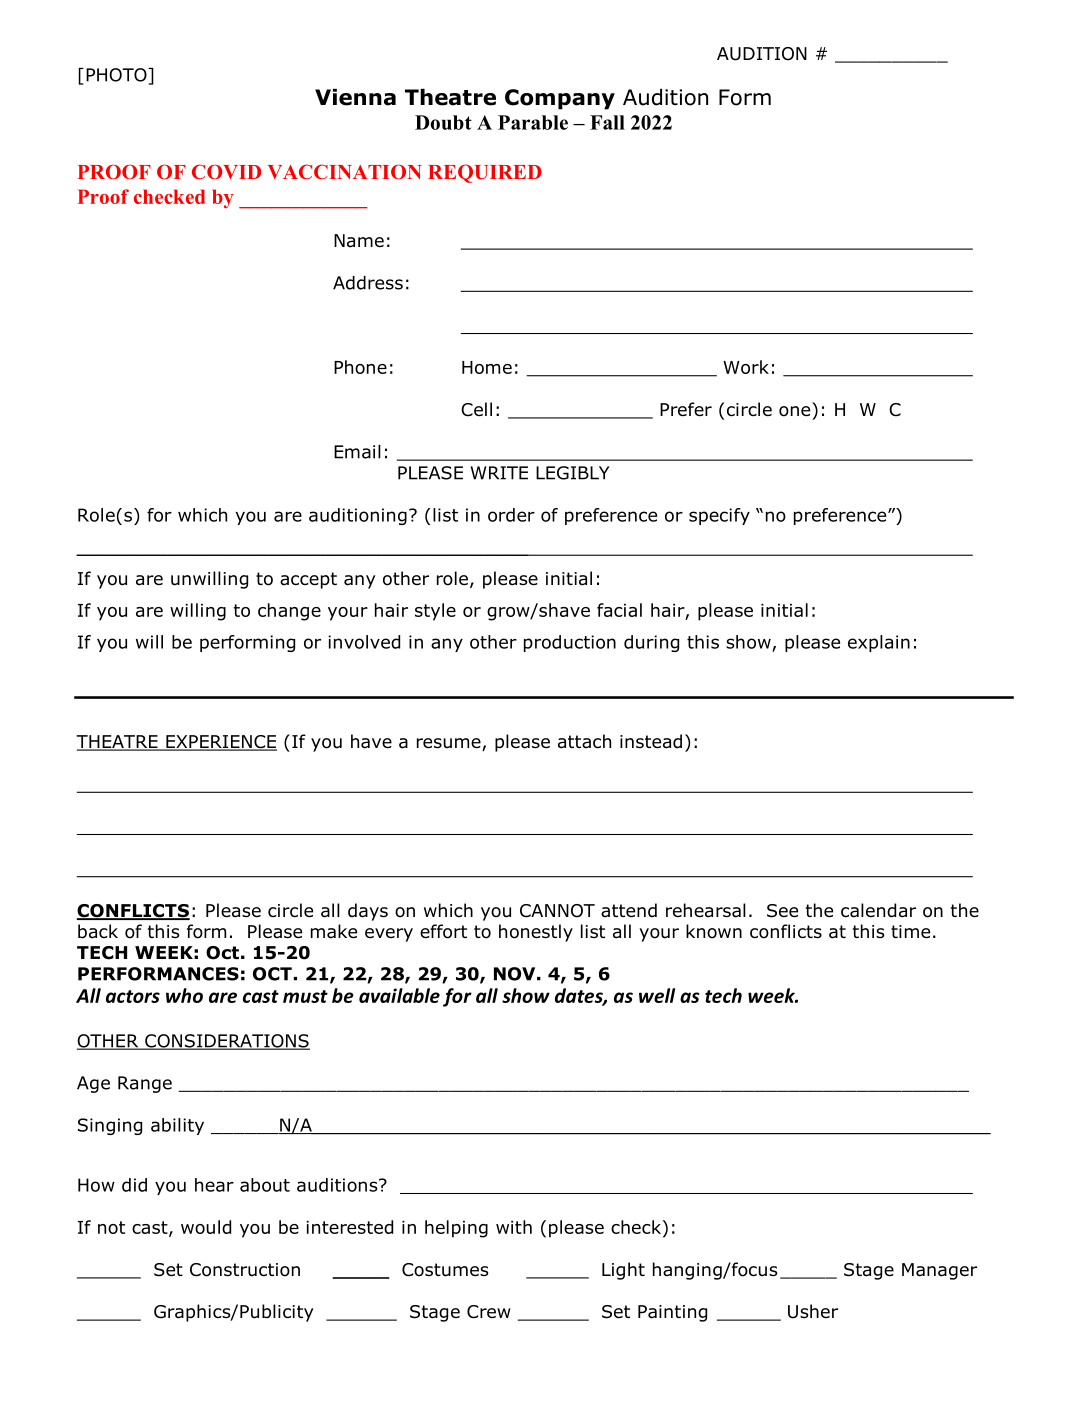 This page has height=1407, width=1088. What do you see at coordinates (184, 995) in the page?
I see `who` at bounding box center [184, 995].
